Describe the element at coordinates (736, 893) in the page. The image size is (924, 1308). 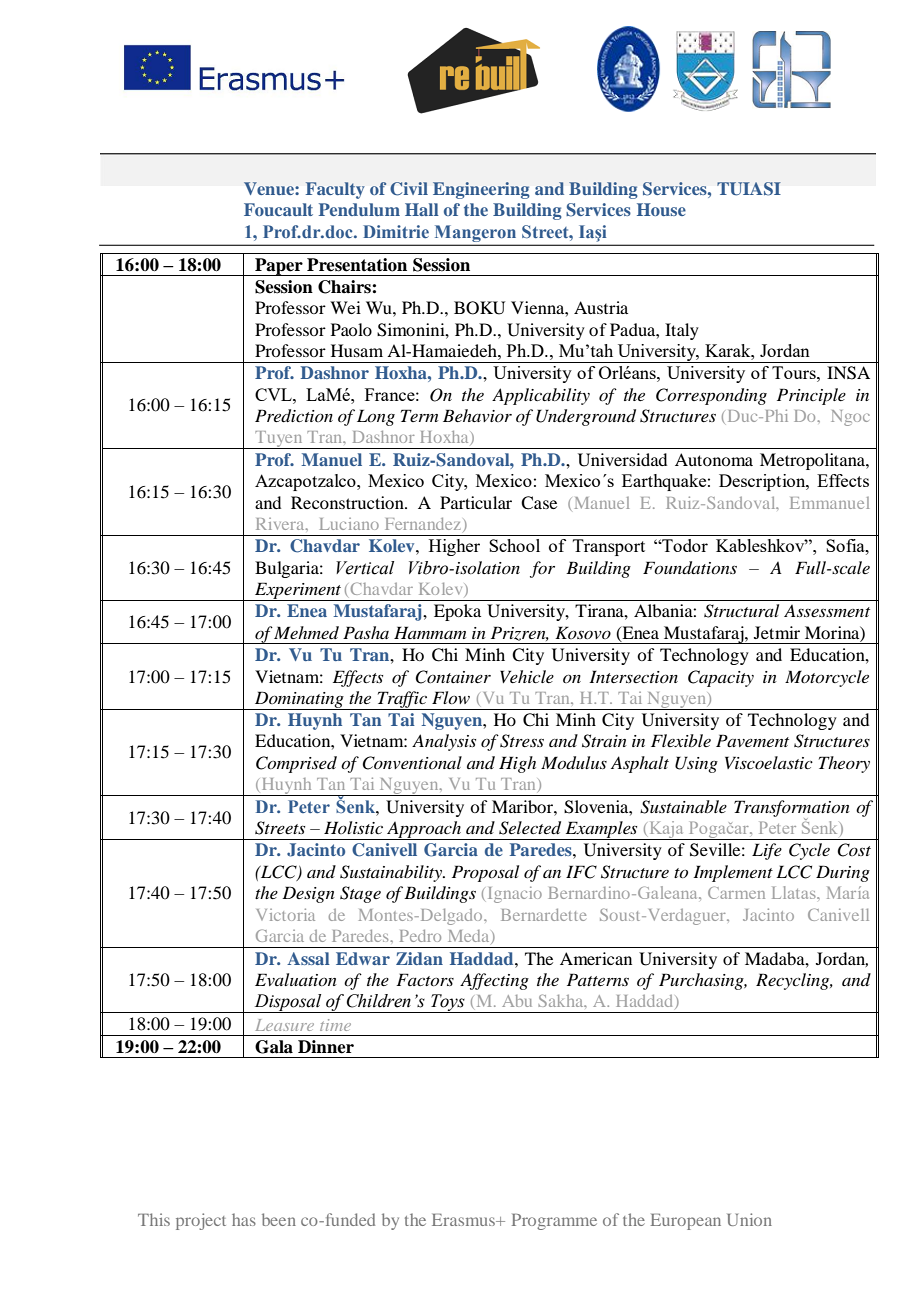
I see `Carmen` at that location.
